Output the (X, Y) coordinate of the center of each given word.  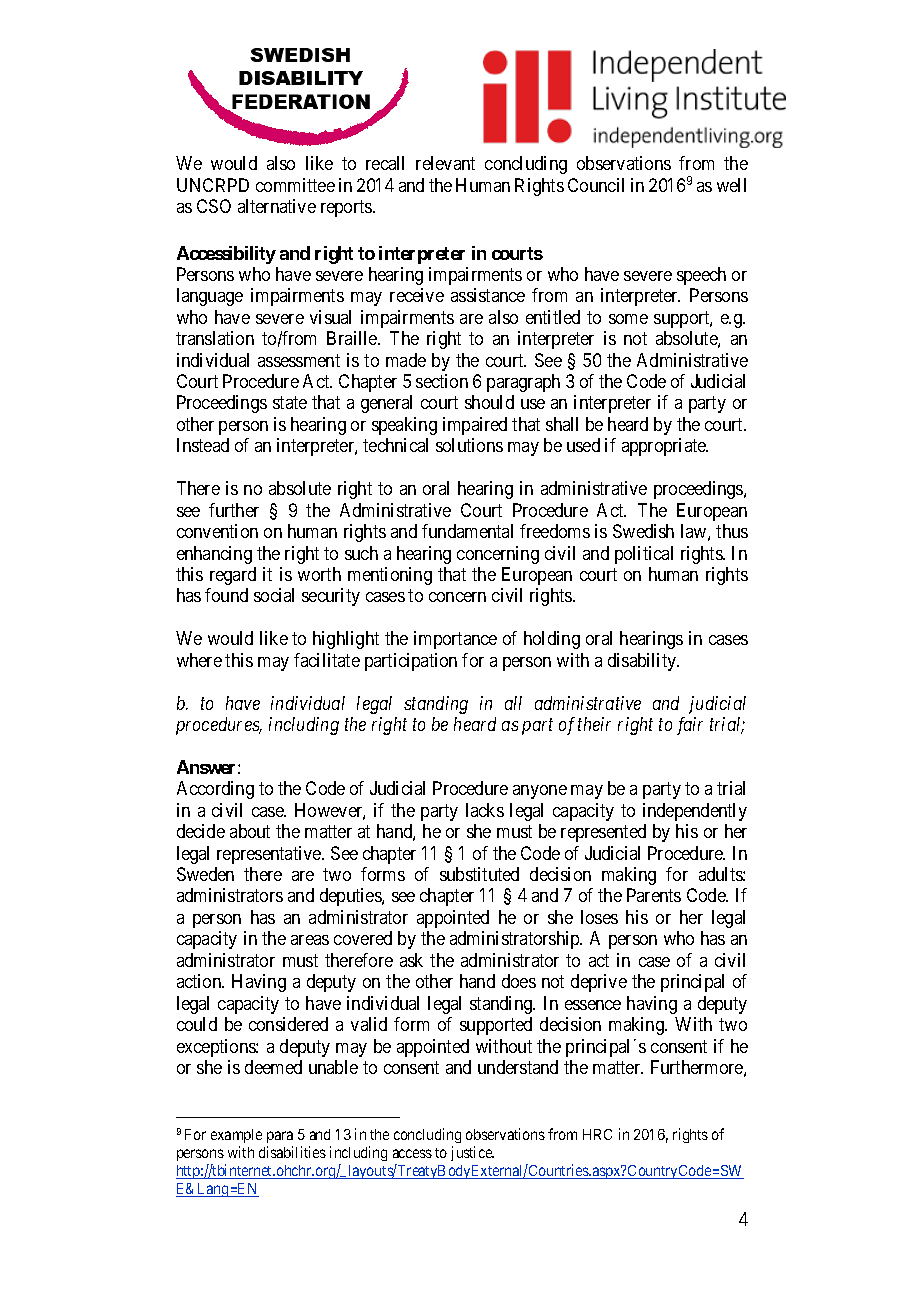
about (250, 831)
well (731, 185)
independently (695, 812)
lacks (485, 810)
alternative (277, 206)
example (236, 1136)
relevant (445, 163)
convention (217, 531)
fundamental (467, 531)
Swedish (643, 531)
